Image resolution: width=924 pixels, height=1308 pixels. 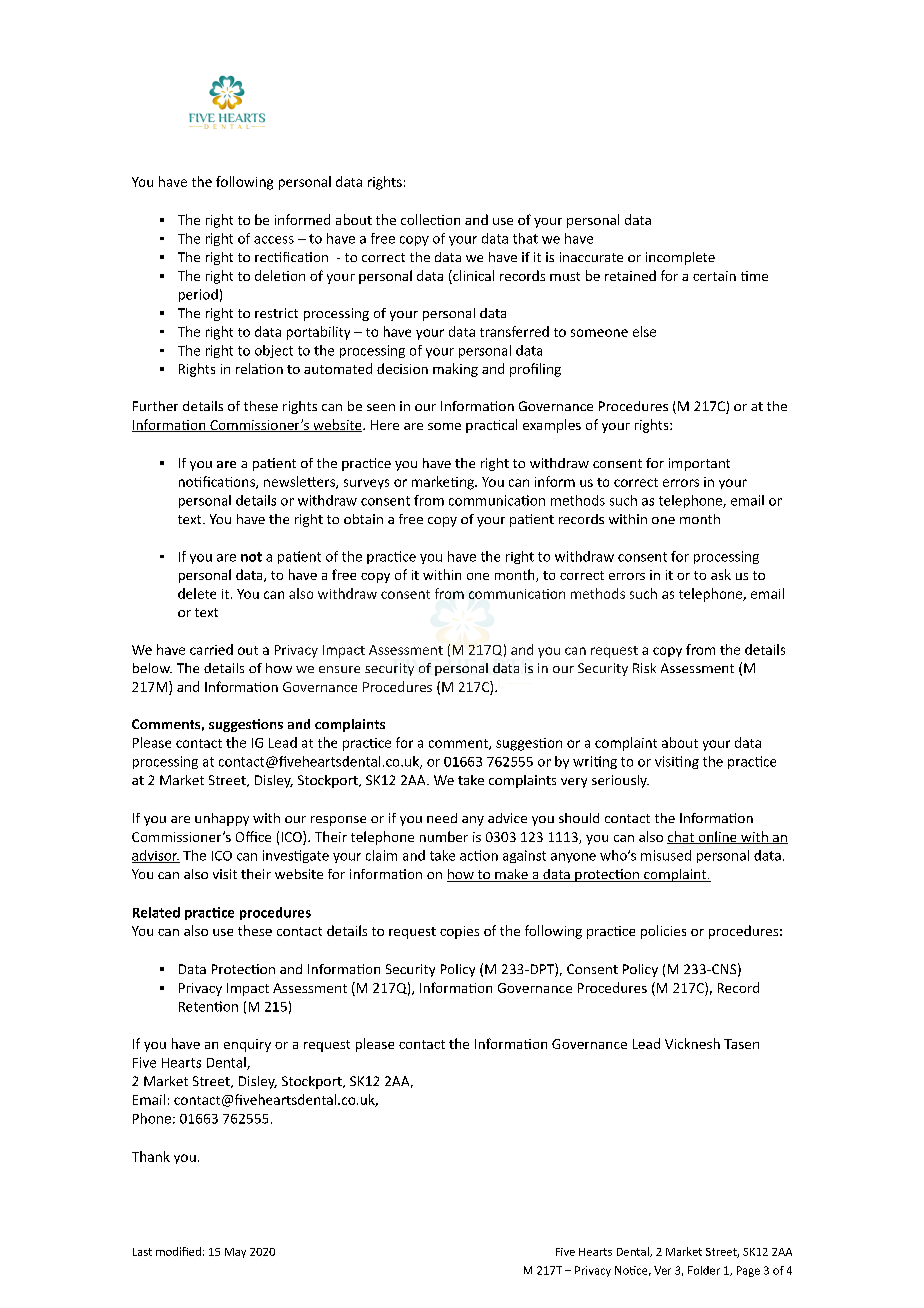 I want to click on period, so click(x=198, y=295).
